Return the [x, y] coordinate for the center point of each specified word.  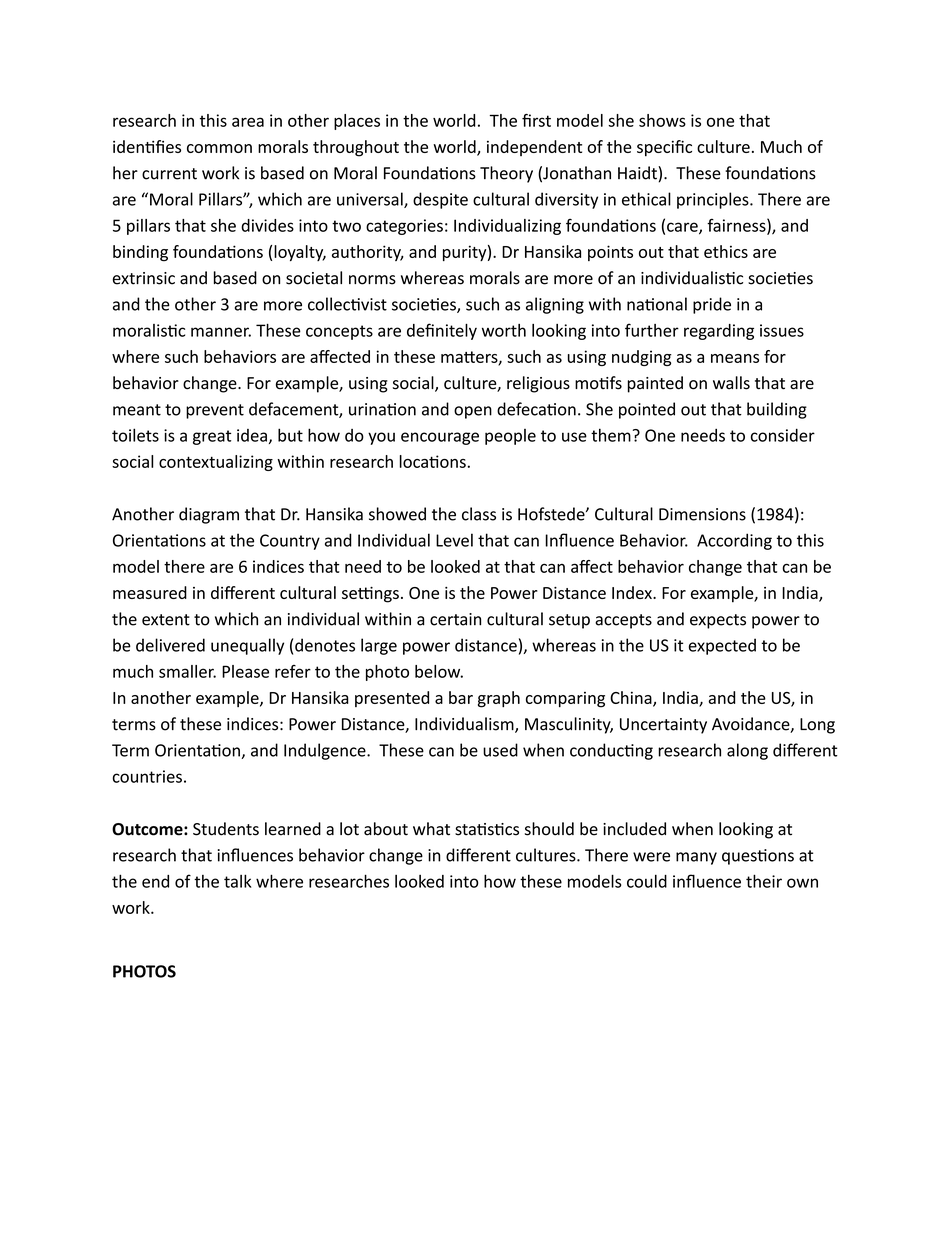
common [219, 148]
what [431, 829]
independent [534, 148]
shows [662, 120]
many [696, 858]
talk [238, 881]
